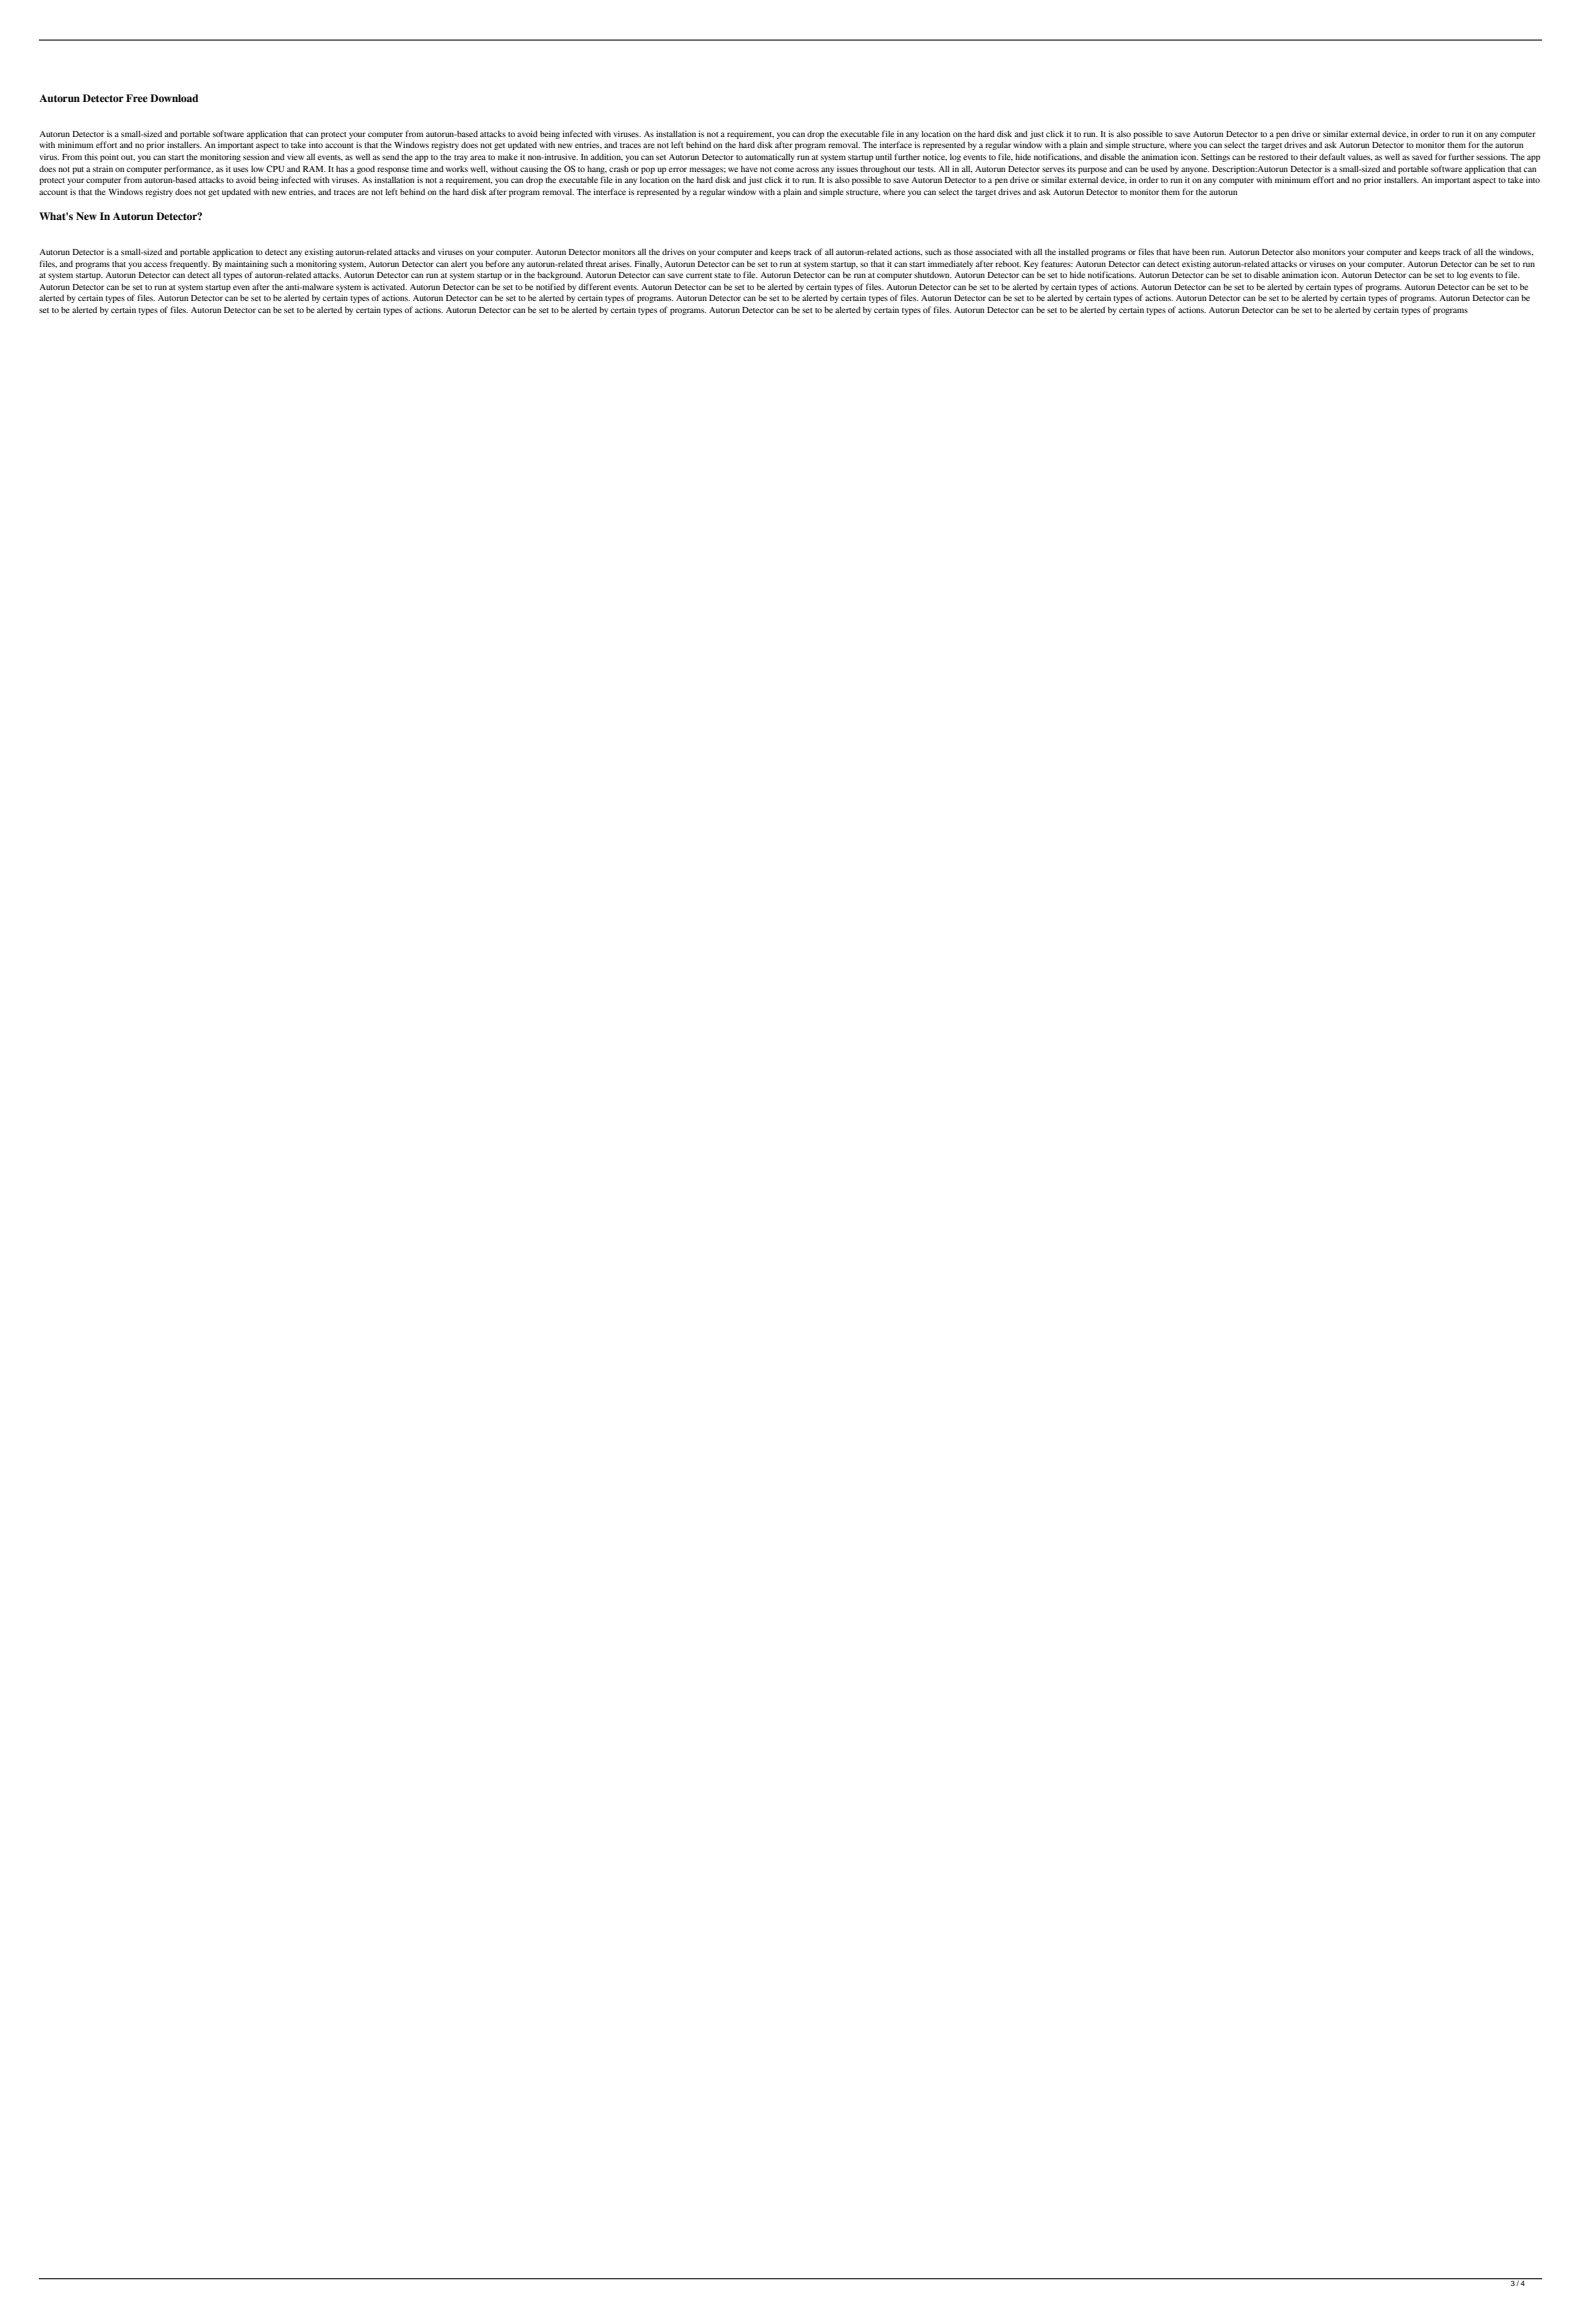  I want to click on activated, so click(389, 287).
